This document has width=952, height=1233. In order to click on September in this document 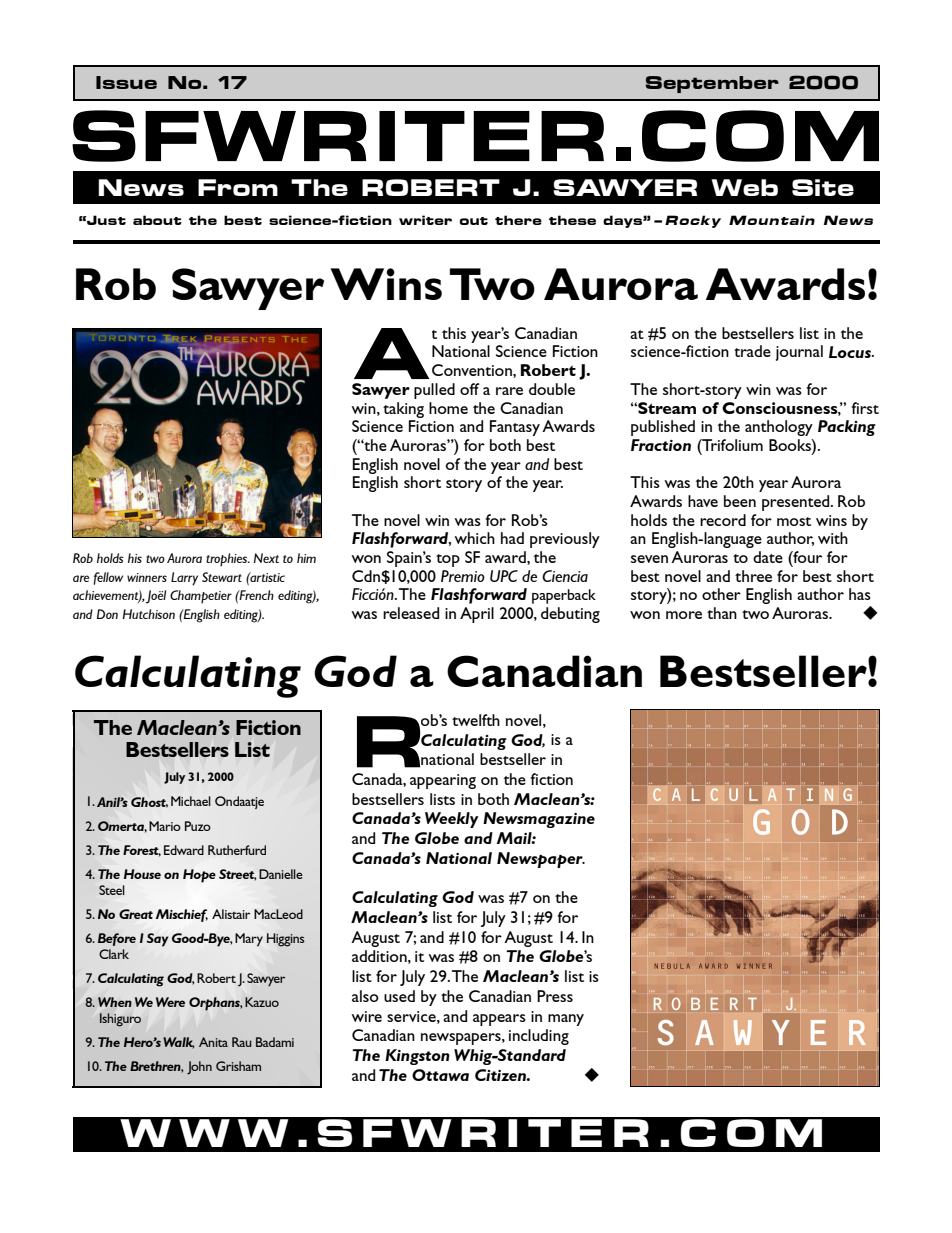, I will do `click(712, 84)`.
